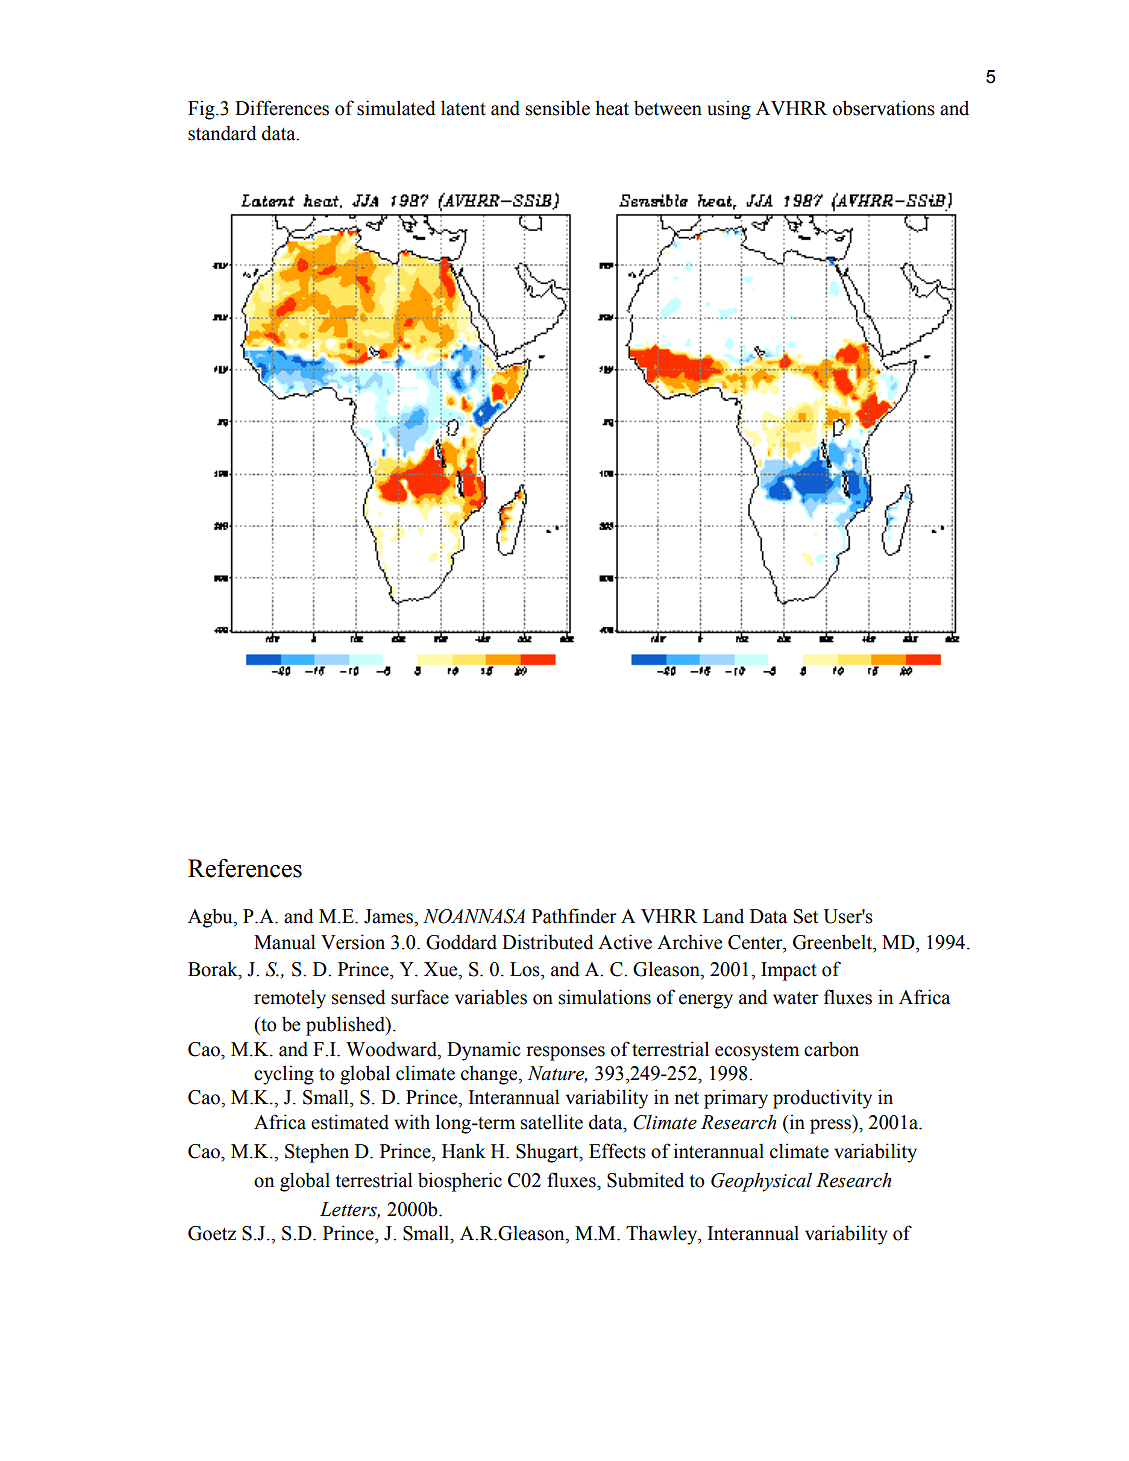 This screenshot has height=1461, width=1129. Describe the element at coordinates (317, 1153) in the screenshot. I see `Stephen` at that location.
